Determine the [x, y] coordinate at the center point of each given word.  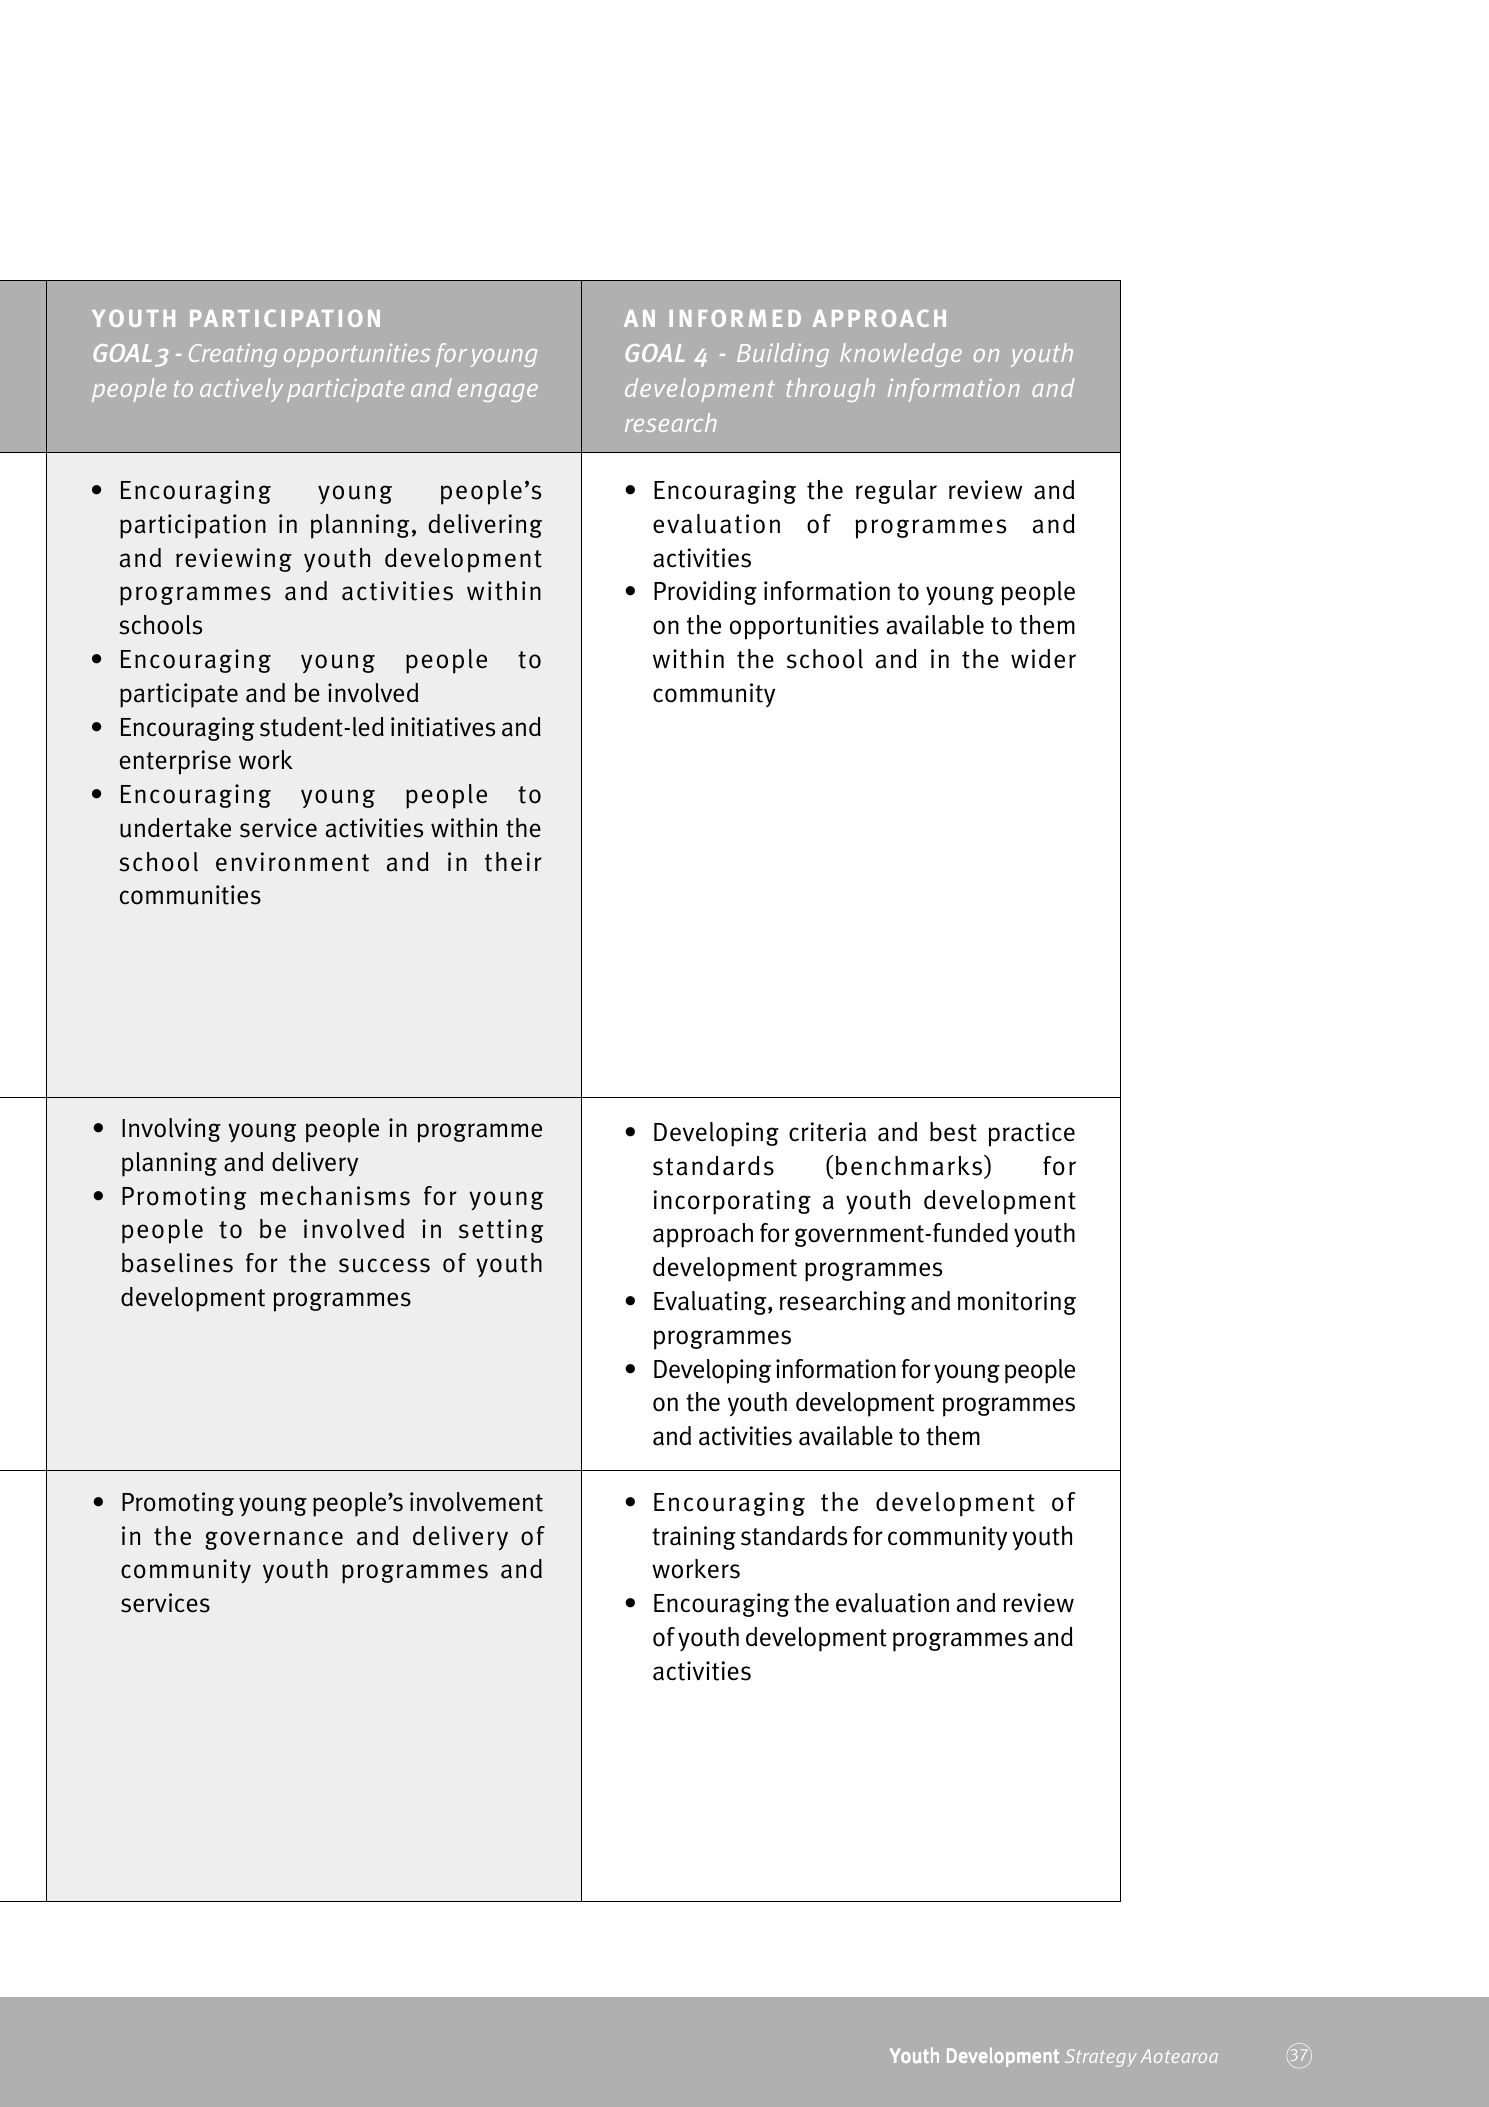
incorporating [732, 1202]
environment [292, 862]
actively [241, 390]
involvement [476, 1502]
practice [1031, 1134]
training [694, 1538]
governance [274, 1540]
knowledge [901, 355]
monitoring [1017, 1303]
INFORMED [735, 318]
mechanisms [335, 1196]
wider [1043, 659]
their [513, 862]
